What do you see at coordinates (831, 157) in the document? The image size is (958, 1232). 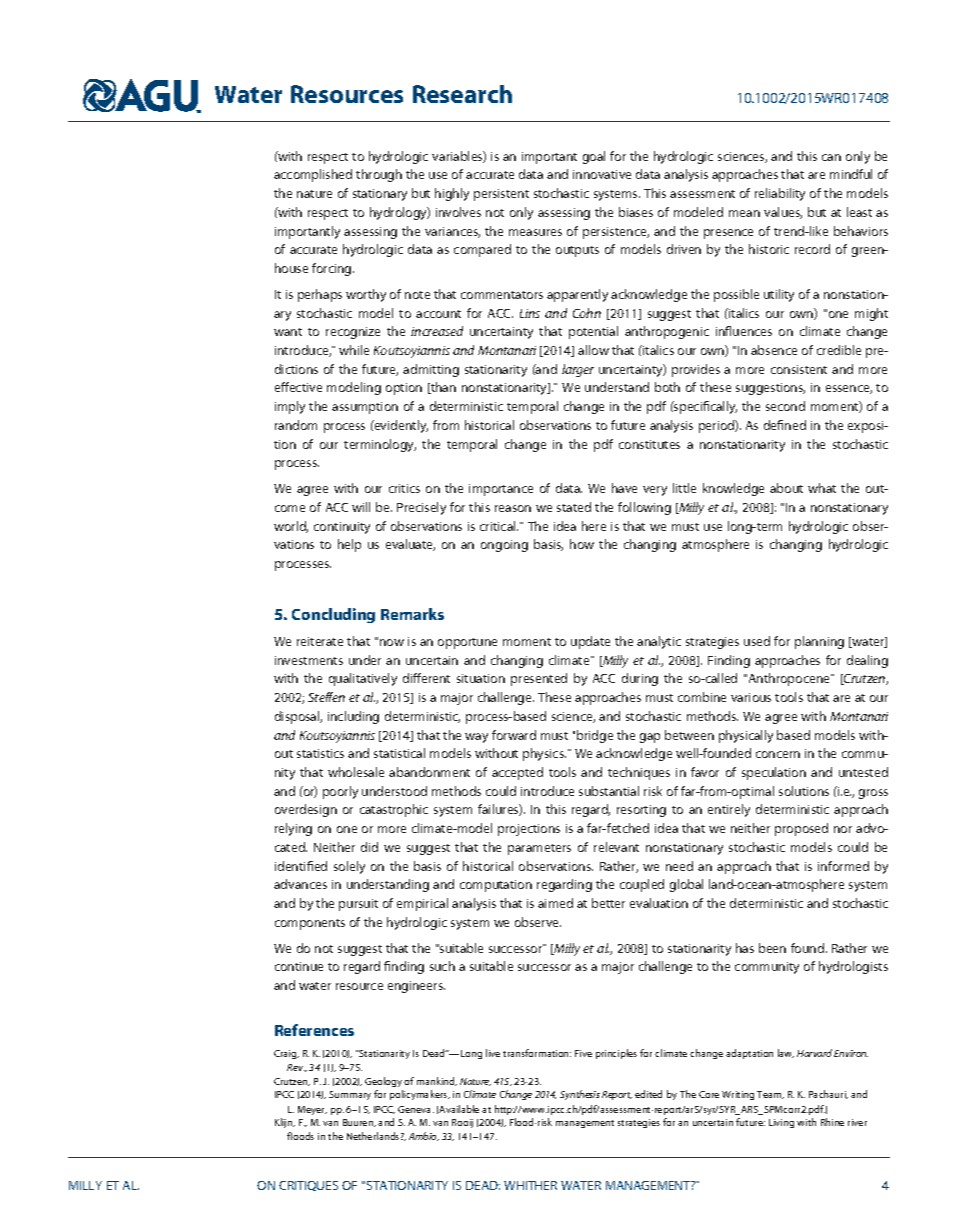 I see `can` at bounding box center [831, 157].
